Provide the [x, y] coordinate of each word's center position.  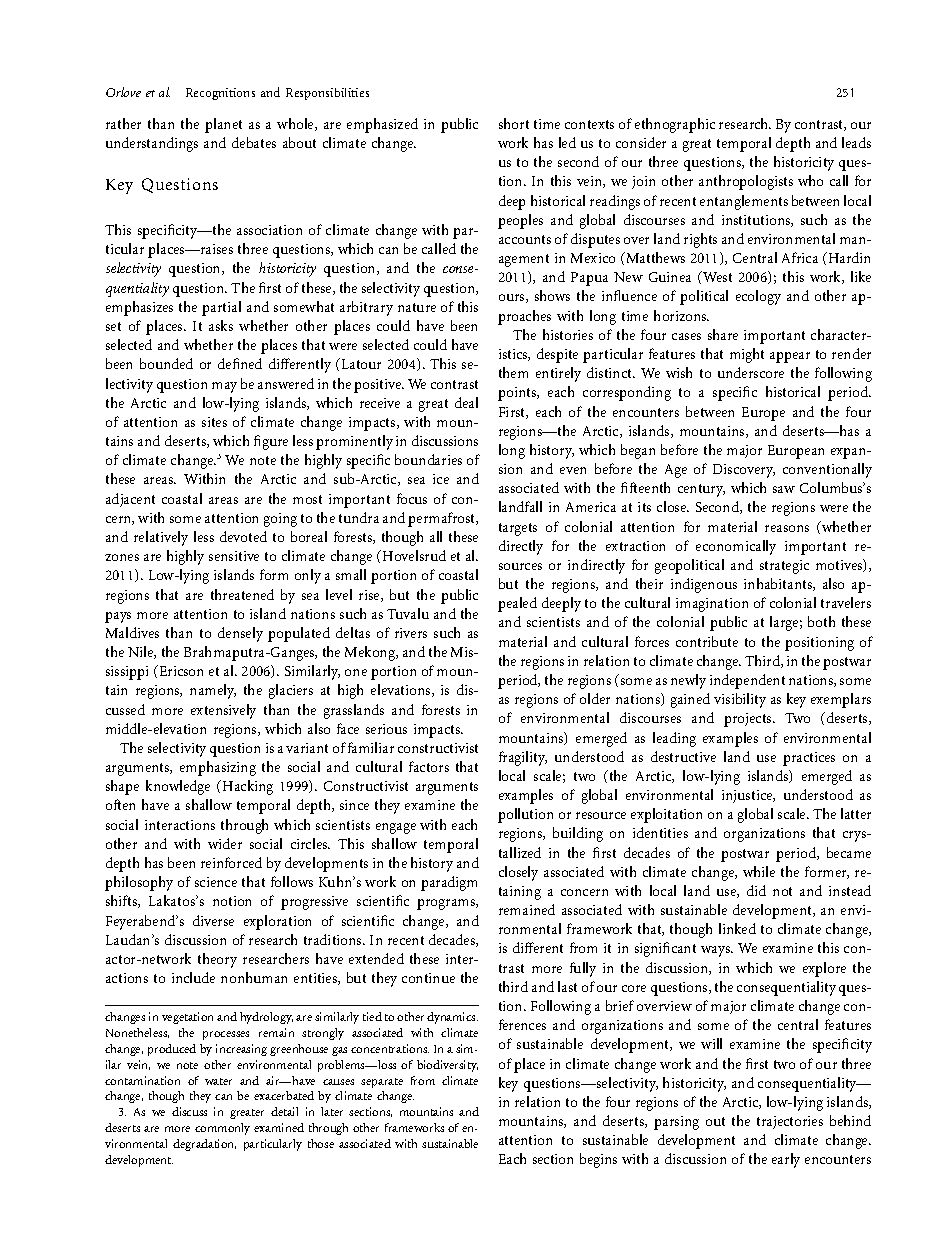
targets [518, 529]
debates [254, 142]
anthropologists [746, 182]
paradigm [449, 883]
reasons [787, 528]
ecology [758, 297]
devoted [243, 536]
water [218, 1081]
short [514, 123]
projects [749, 720]
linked [737, 928]
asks [221, 325]
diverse [213, 920]
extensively [223, 711]
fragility [523, 758]
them [513, 372]
